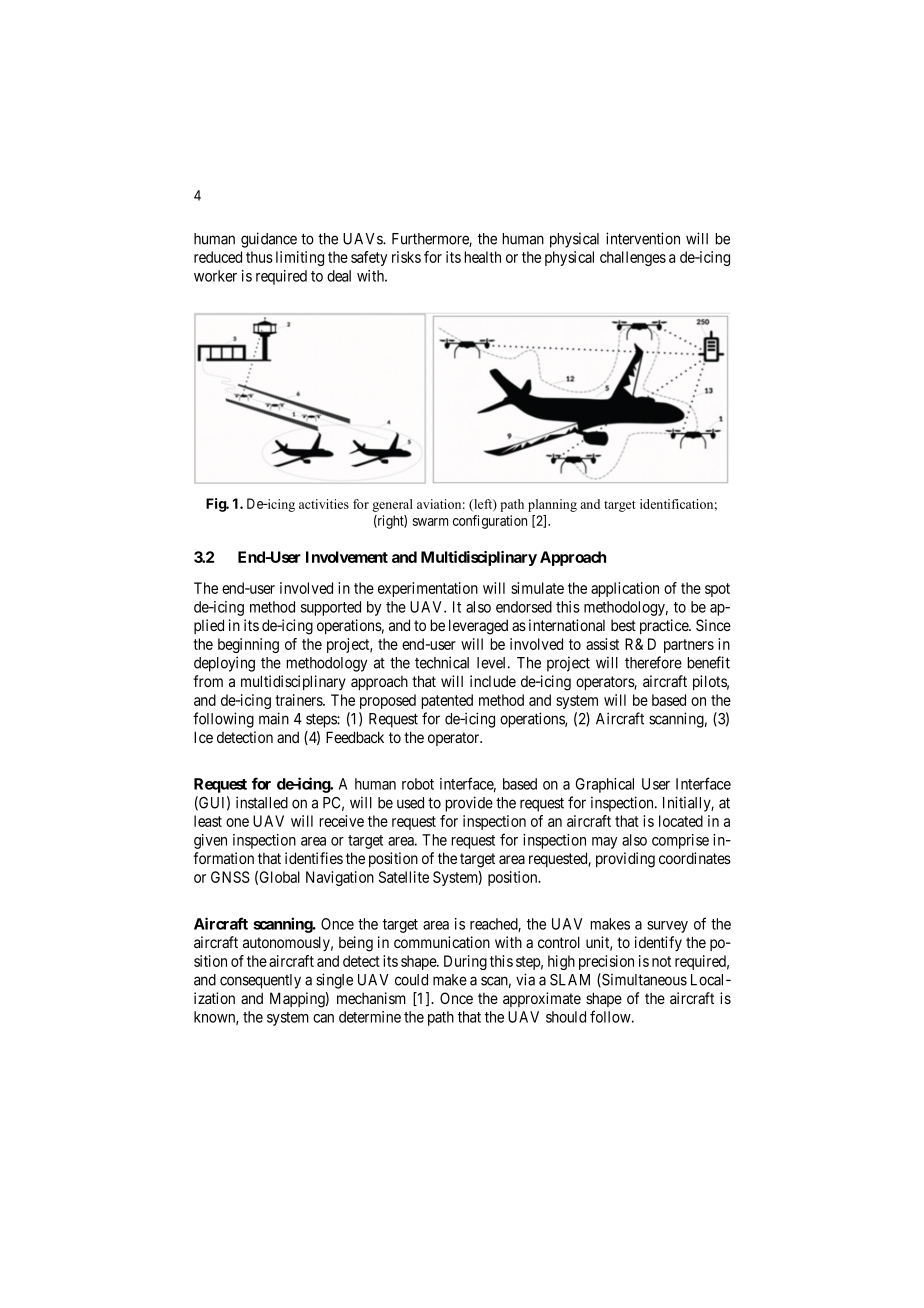 The image size is (924, 1308). What do you see at coordinates (478, 627) in the screenshot?
I see `leveraged` at bounding box center [478, 627].
